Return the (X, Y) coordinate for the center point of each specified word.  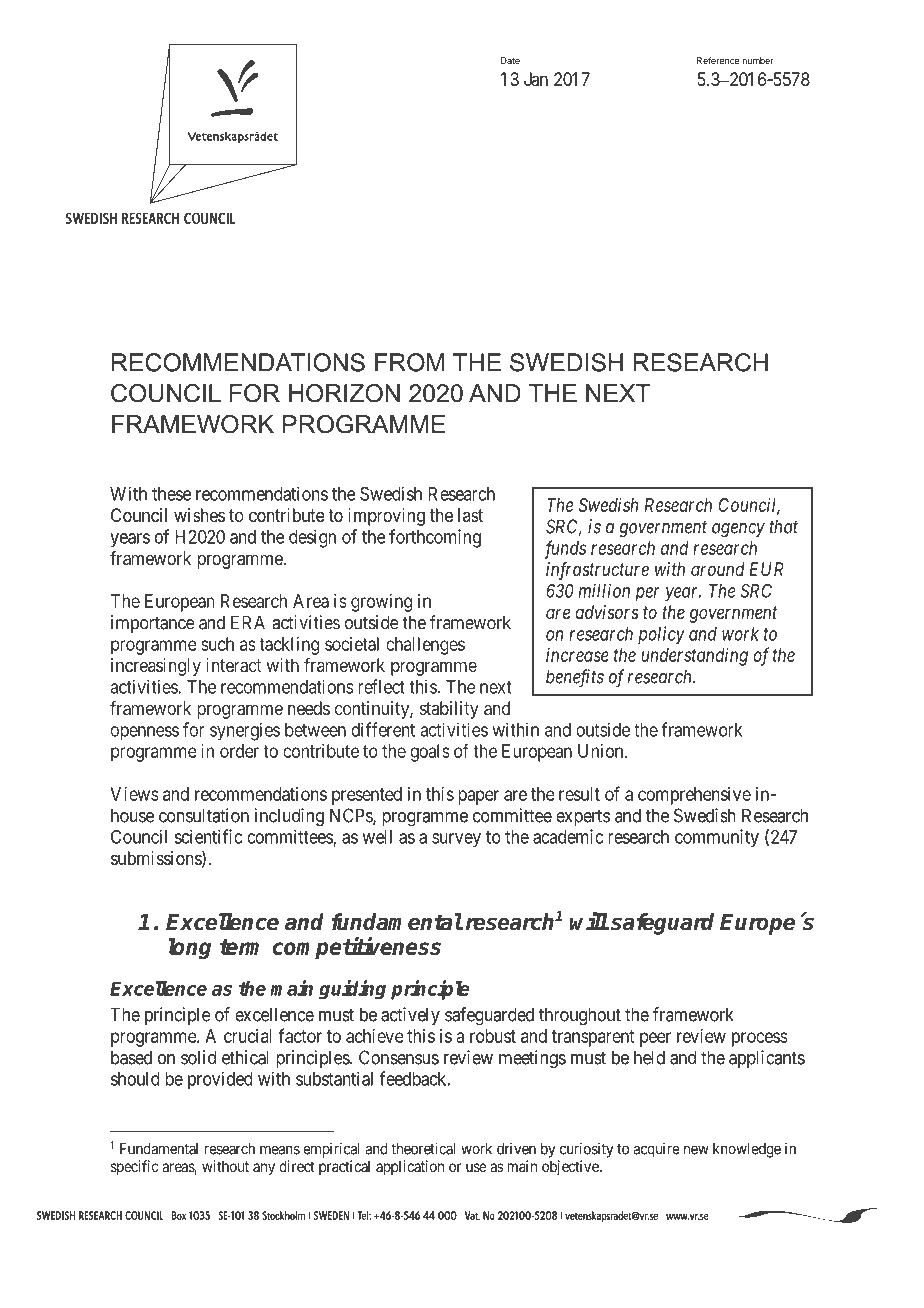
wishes (199, 515)
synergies (245, 731)
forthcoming (435, 538)
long (189, 949)
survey (456, 840)
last (470, 515)
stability (449, 710)
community (717, 838)
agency (738, 530)
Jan (536, 79)
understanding (694, 657)
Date (510, 60)
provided (220, 1081)
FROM (409, 362)
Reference (718, 60)
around (718, 569)
